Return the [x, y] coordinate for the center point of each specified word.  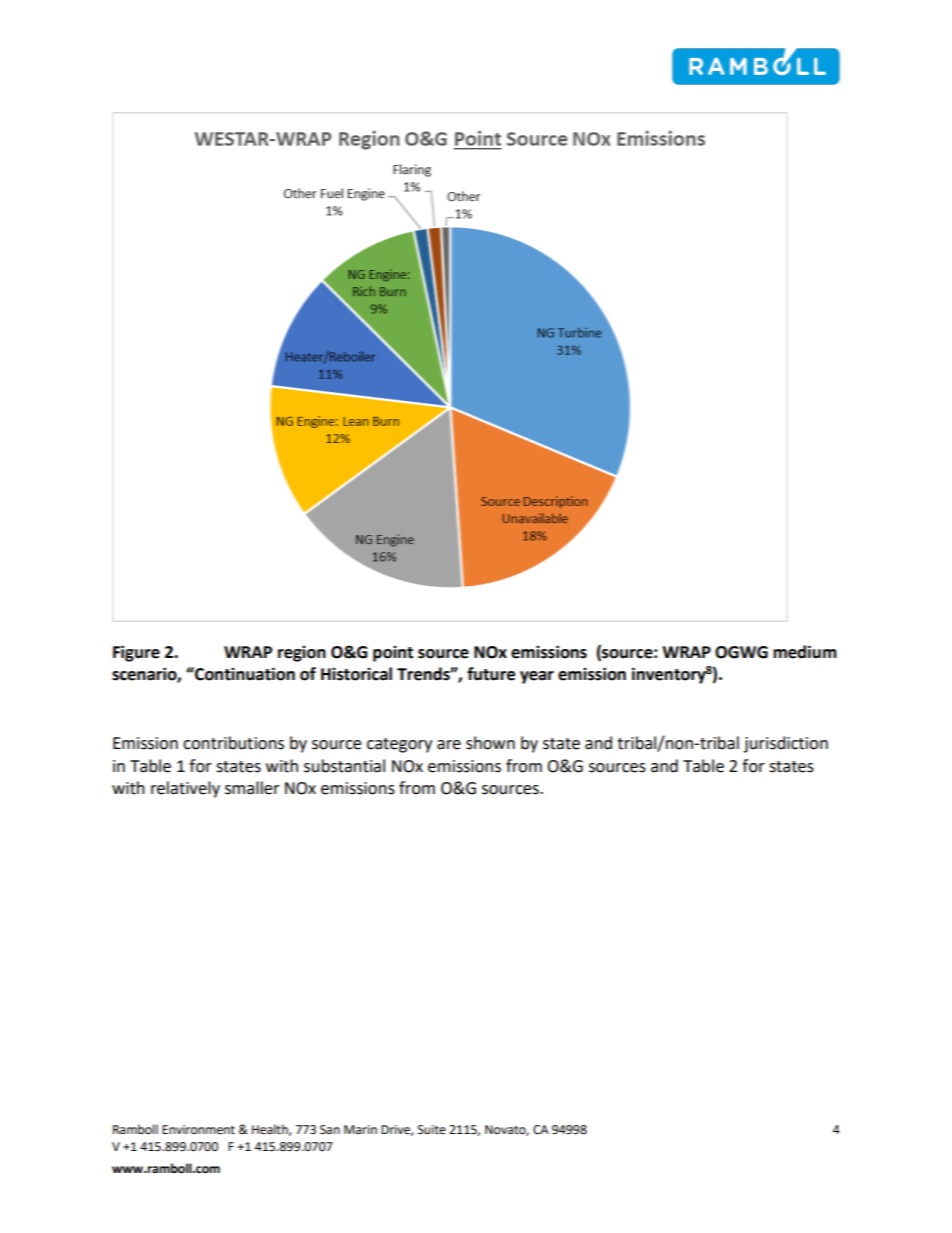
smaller [252, 788]
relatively [185, 789]
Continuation [244, 674]
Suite [432, 1130]
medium [805, 652]
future [491, 674]
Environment [198, 1130]
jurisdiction [786, 744]
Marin [360, 1129]
